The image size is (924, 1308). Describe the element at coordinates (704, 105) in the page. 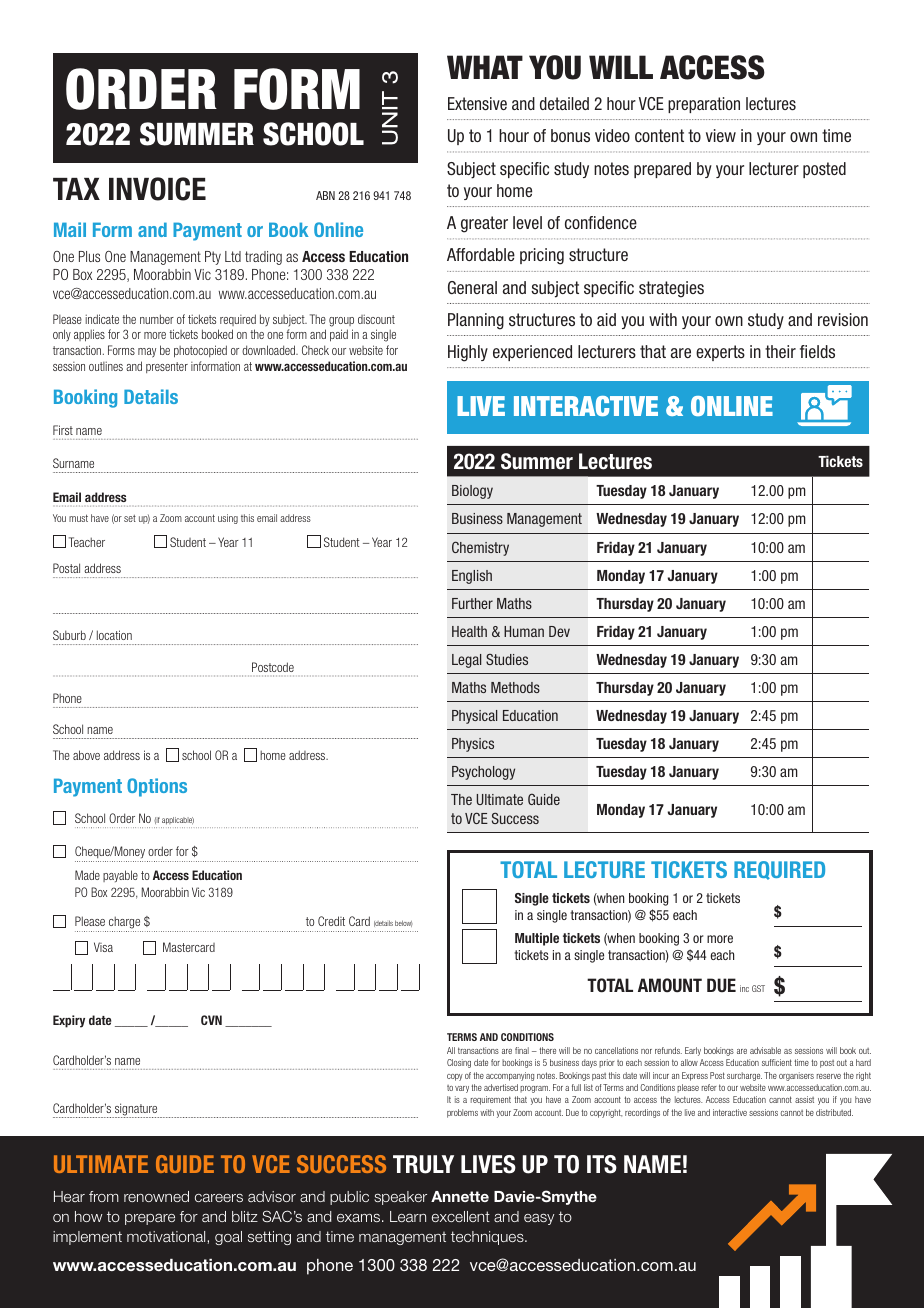

I see `preparation` at that location.
